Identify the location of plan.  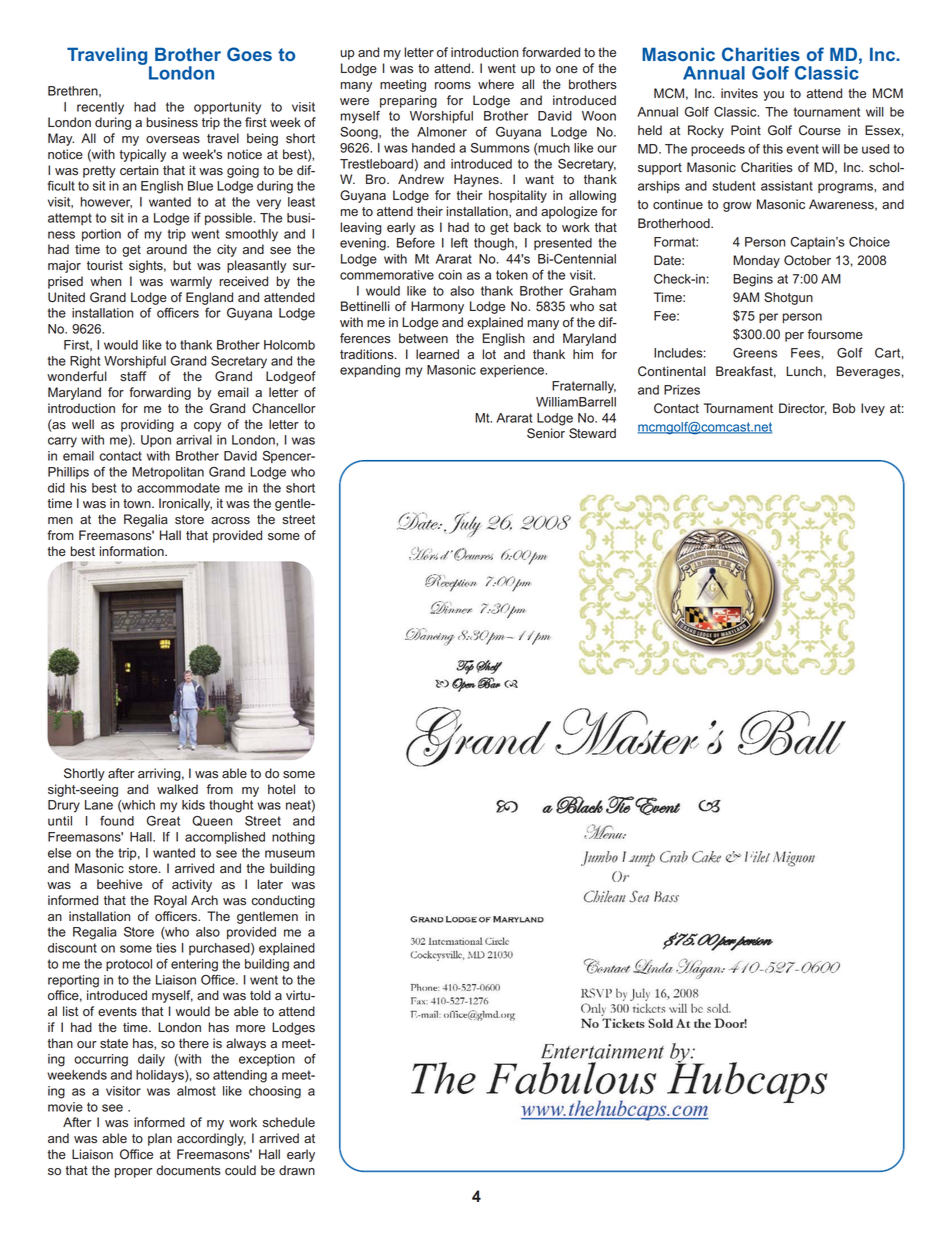
(160, 1139).
